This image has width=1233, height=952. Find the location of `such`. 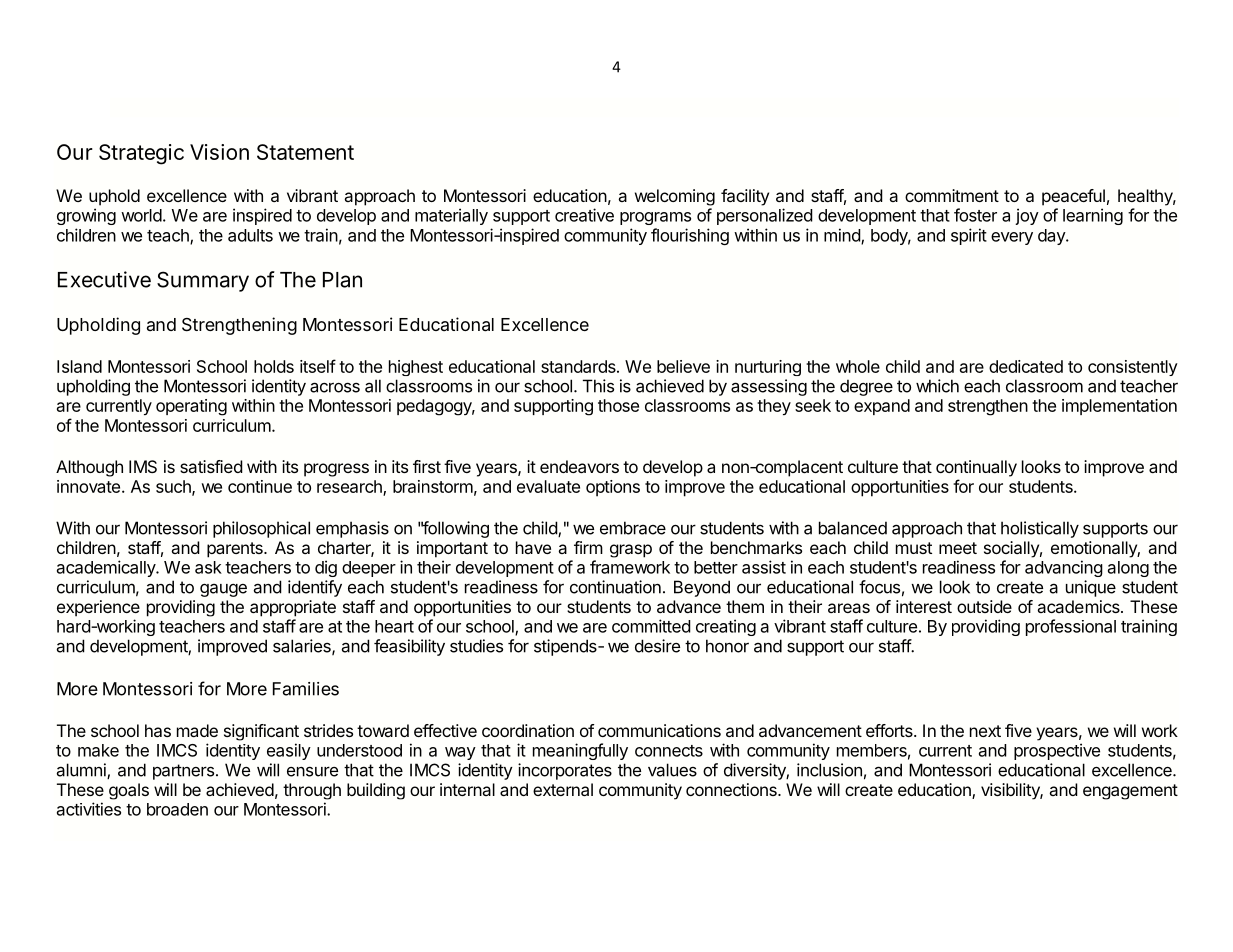

such is located at coordinates (174, 487).
